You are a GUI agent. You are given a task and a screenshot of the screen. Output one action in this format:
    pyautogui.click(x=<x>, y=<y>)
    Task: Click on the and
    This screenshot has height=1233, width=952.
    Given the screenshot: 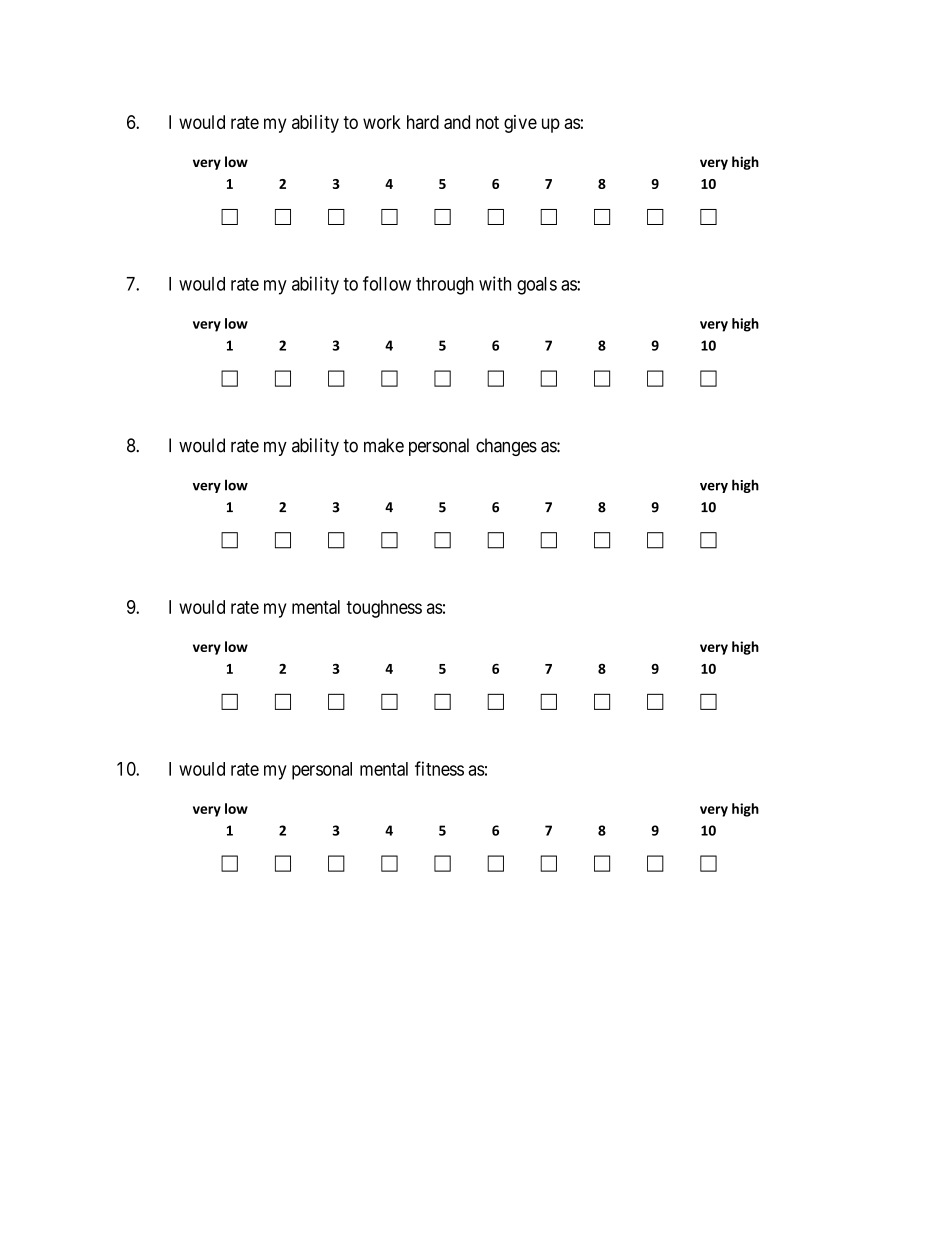 What is the action you would take?
    pyautogui.click(x=457, y=122)
